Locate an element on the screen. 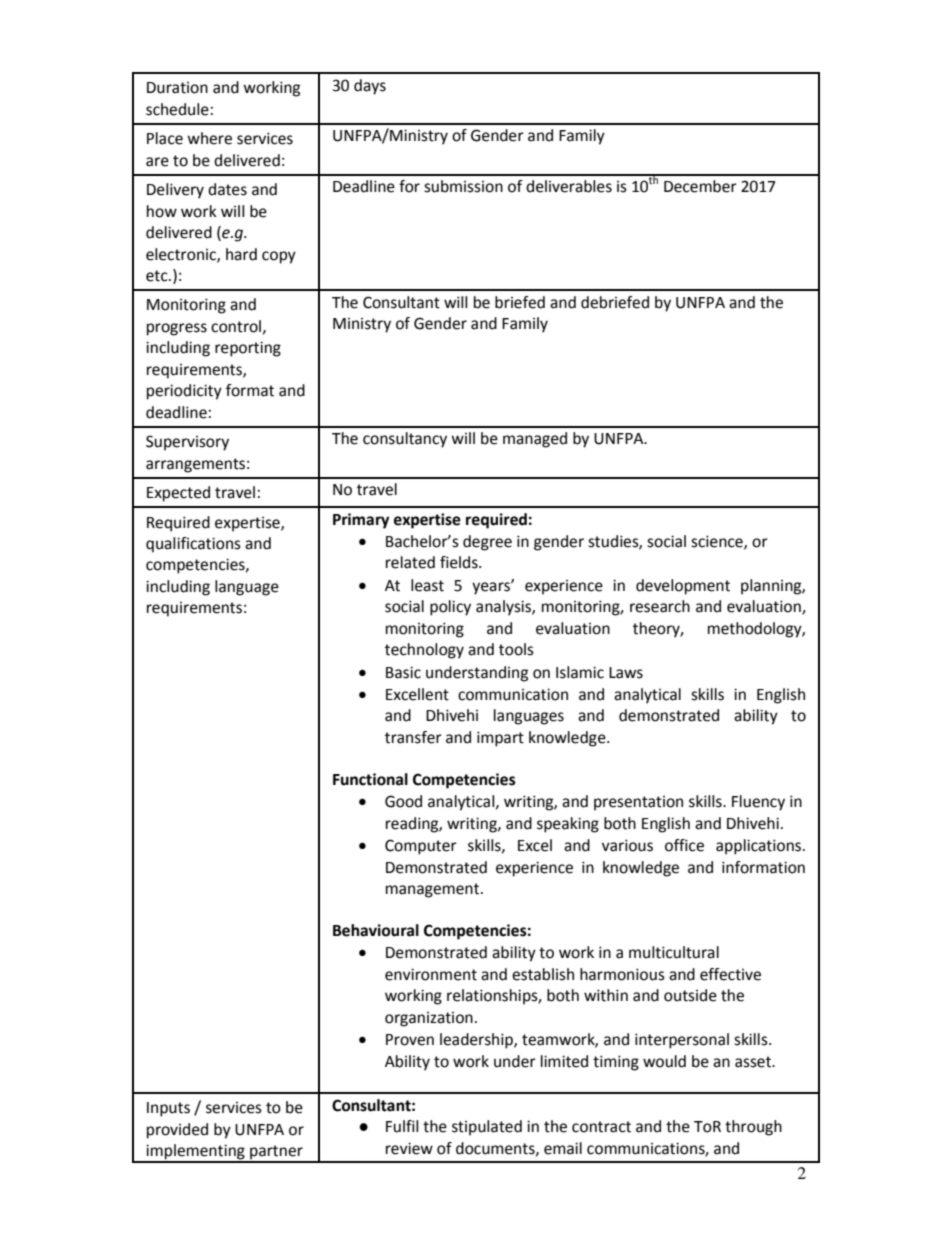 The image size is (952, 1233). implementing is located at coordinates (195, 1153).
